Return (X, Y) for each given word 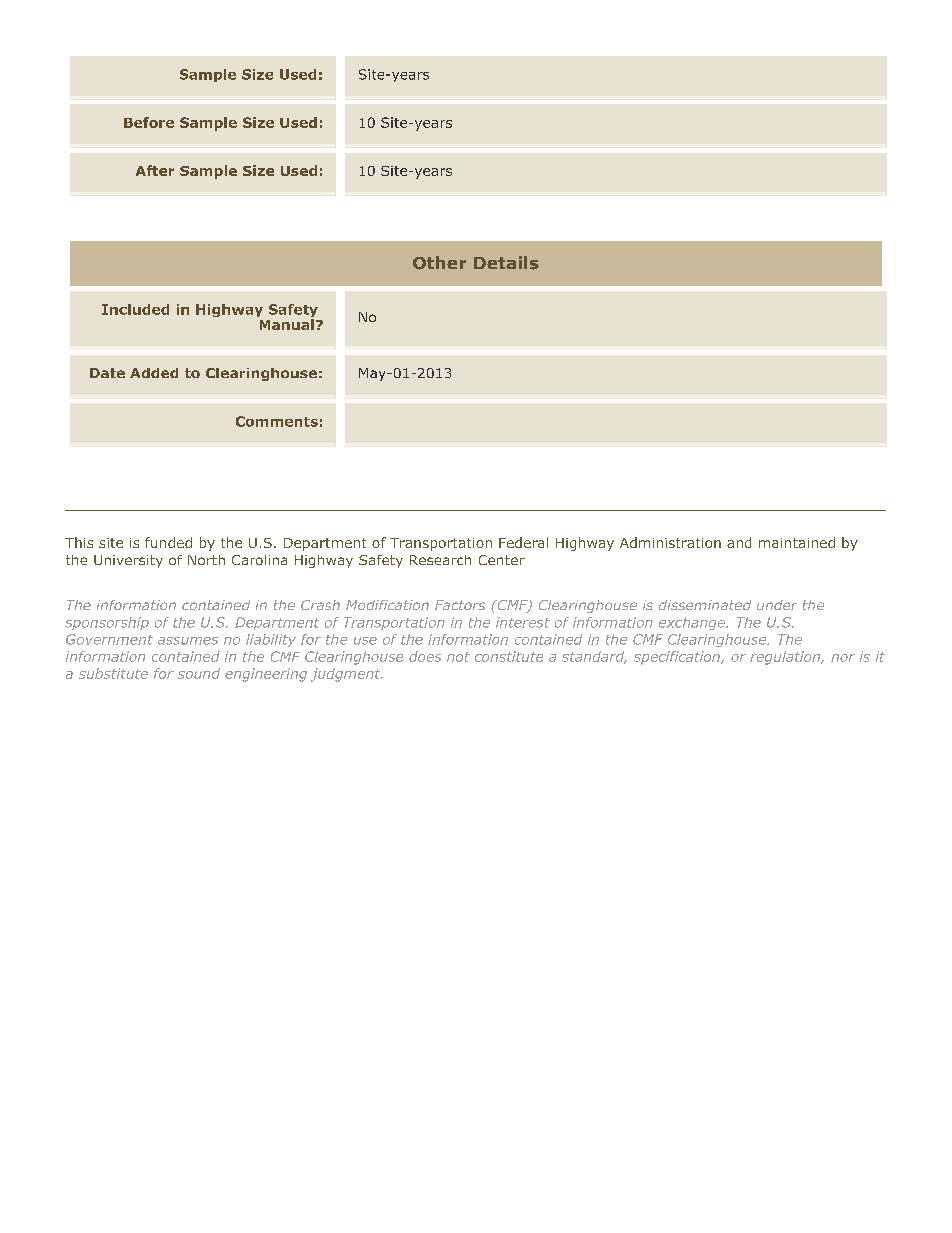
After (155, 170)
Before (149, 122)
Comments (277, 421)
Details (506, 263)
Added (154, 373)
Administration (670, 542)
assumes (188, 641)
